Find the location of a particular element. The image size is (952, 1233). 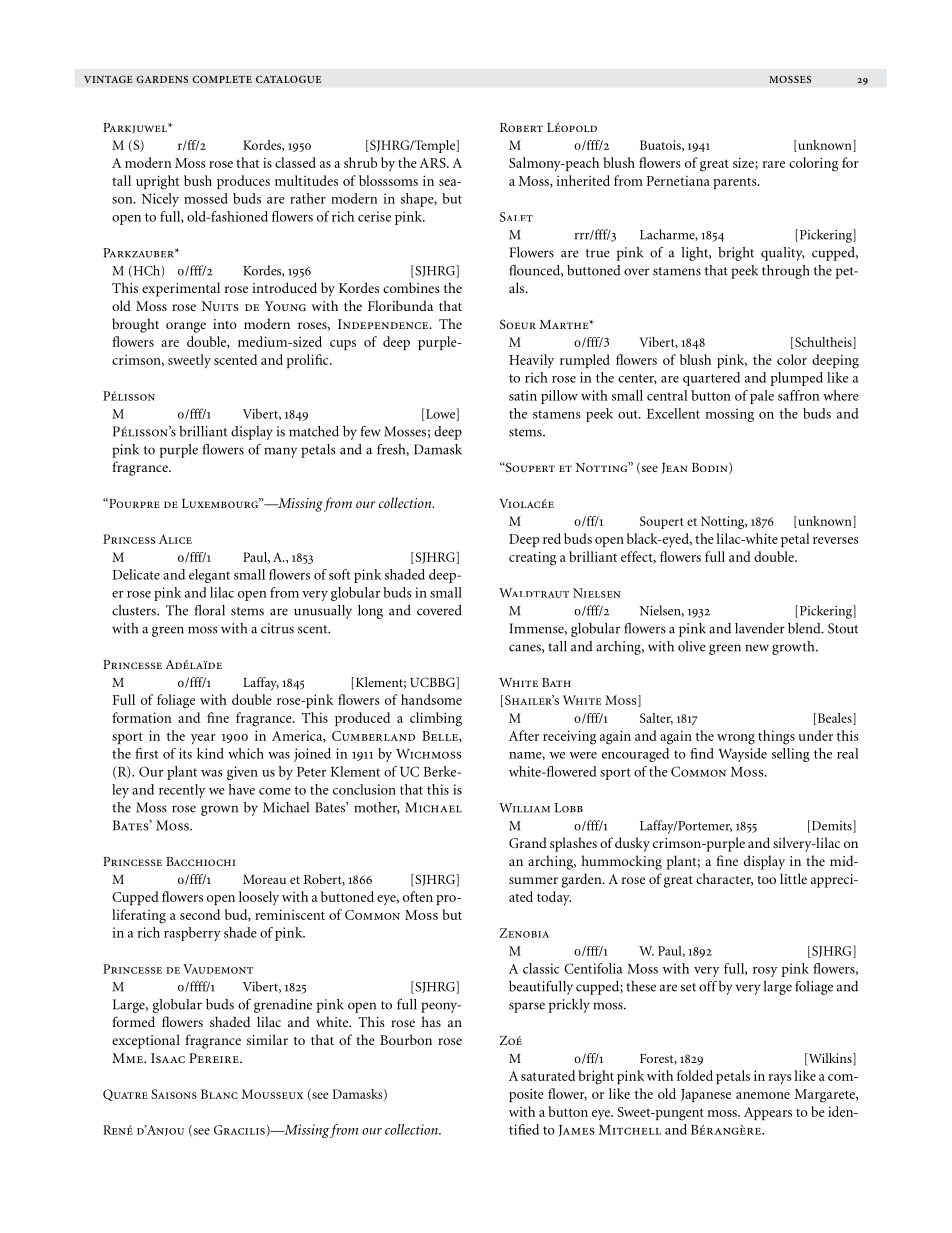

experimental is located at coordinates (181, 289).
